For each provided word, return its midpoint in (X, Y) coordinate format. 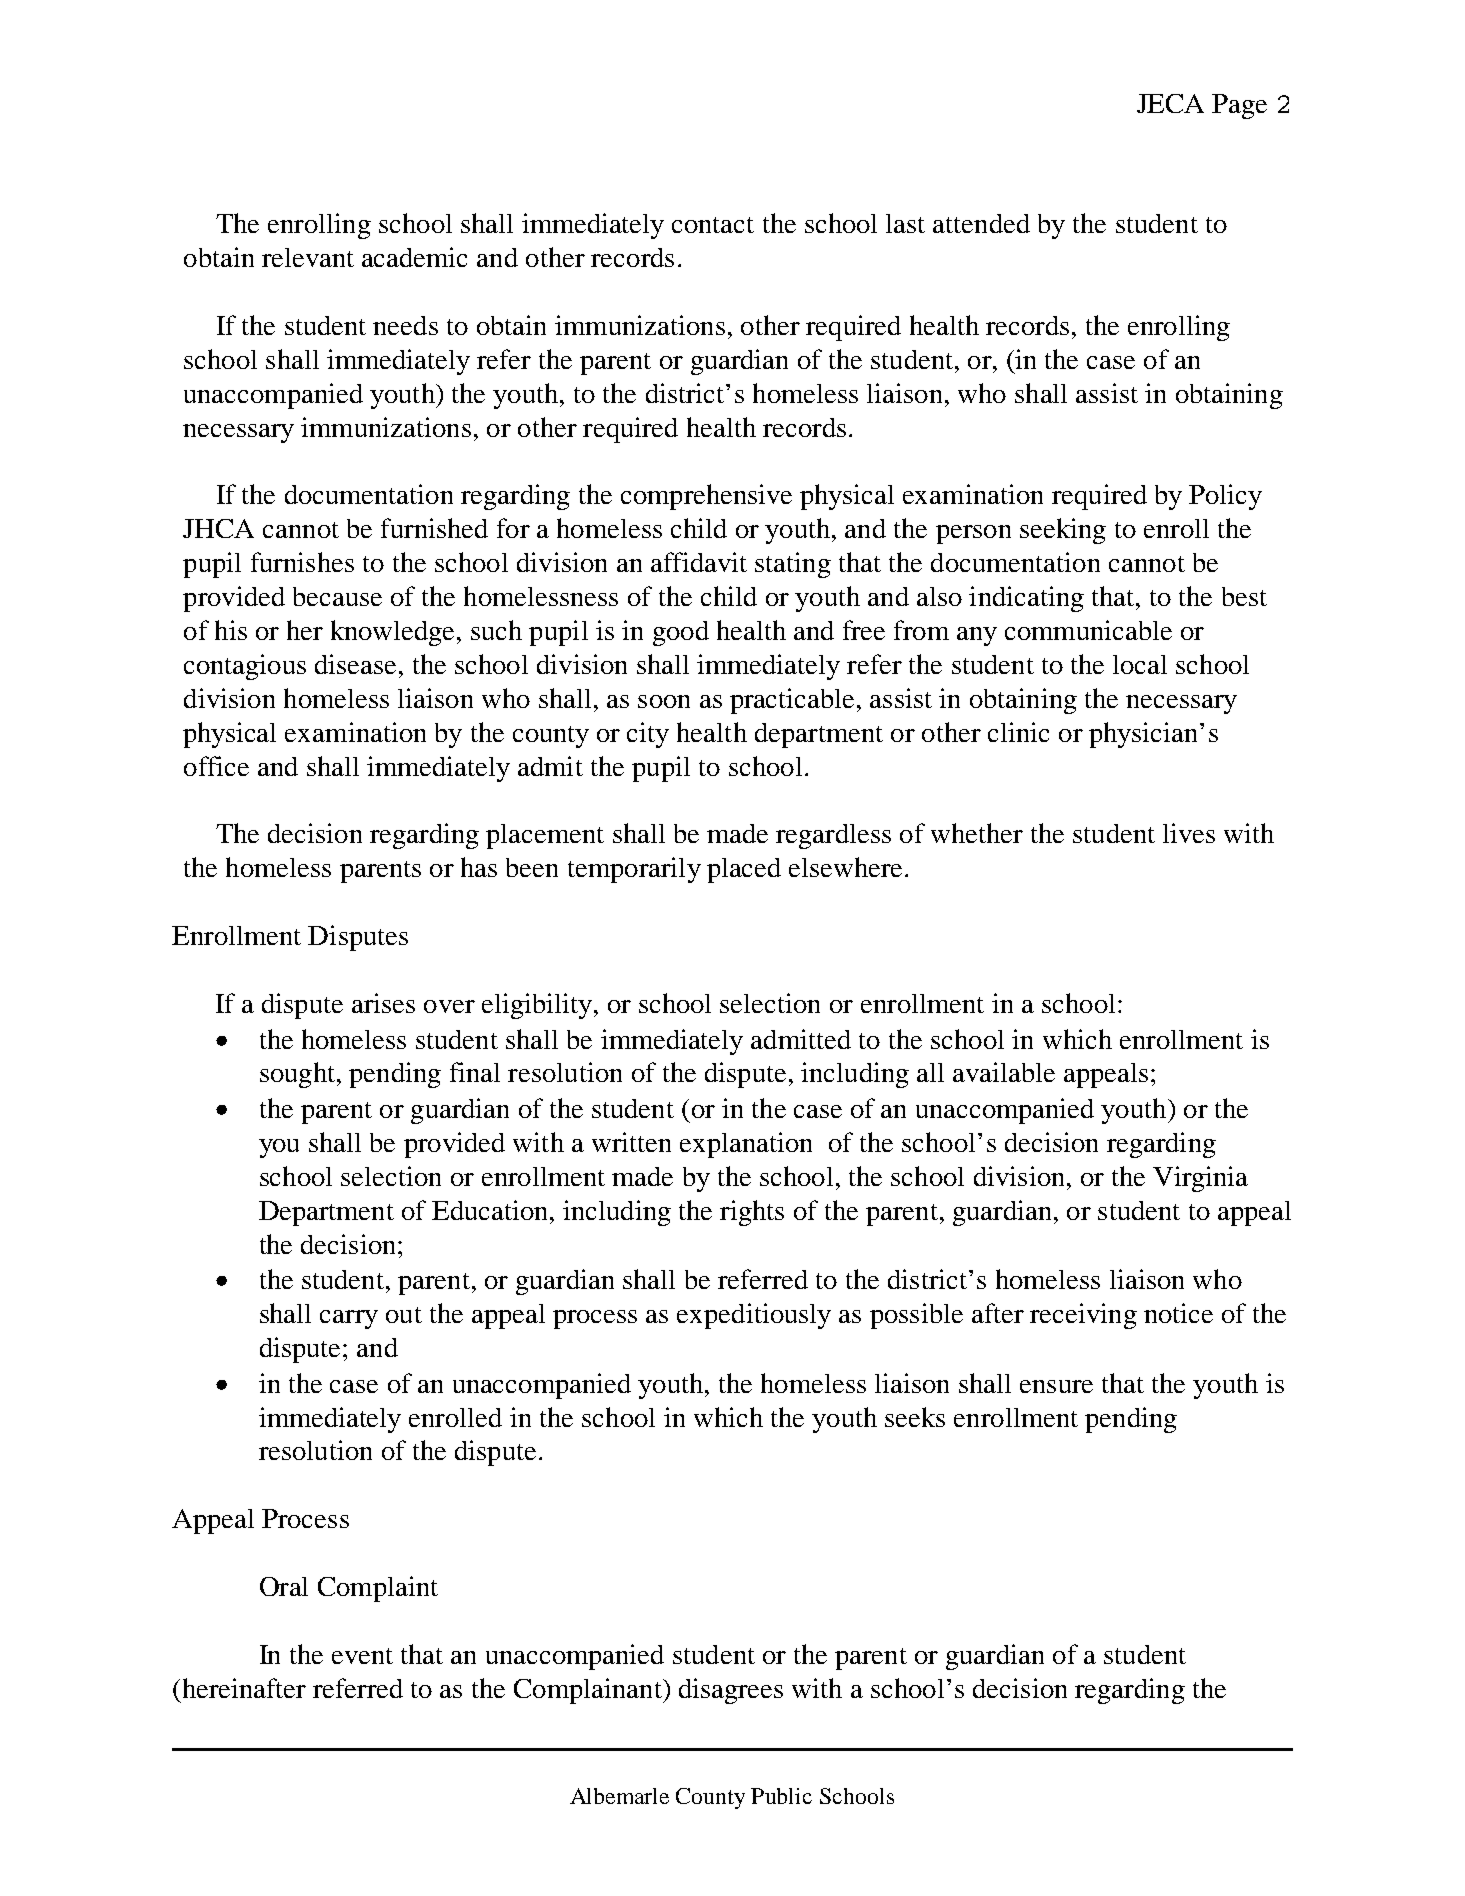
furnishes (302, 562)
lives (1189, 833)
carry (349, 1319)
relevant (308, 257)
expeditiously (754, 1316)
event (362, 1656)
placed (744, 870)
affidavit (699, 562)
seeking (1063, 531)
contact (713, 225)
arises (383, 1003)
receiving (1083, 1316)
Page (1239, 106)
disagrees (731, 1691)
